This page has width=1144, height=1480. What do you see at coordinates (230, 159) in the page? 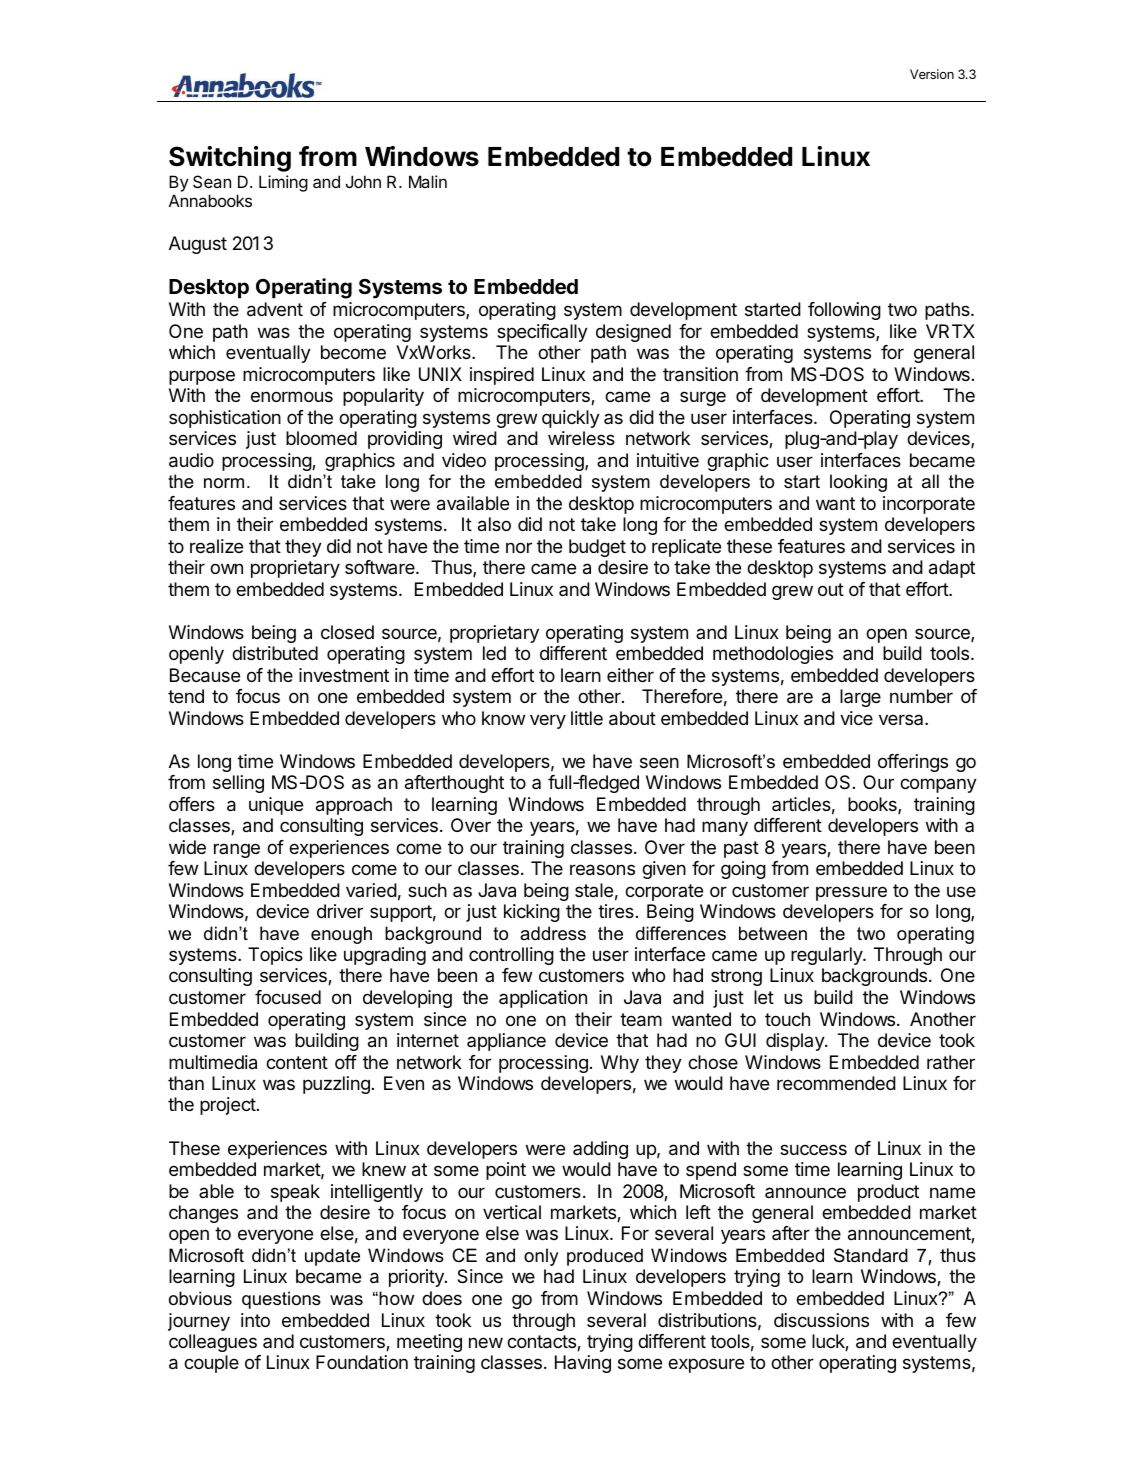
I see `Switching` at bounding box center [230, 159].
